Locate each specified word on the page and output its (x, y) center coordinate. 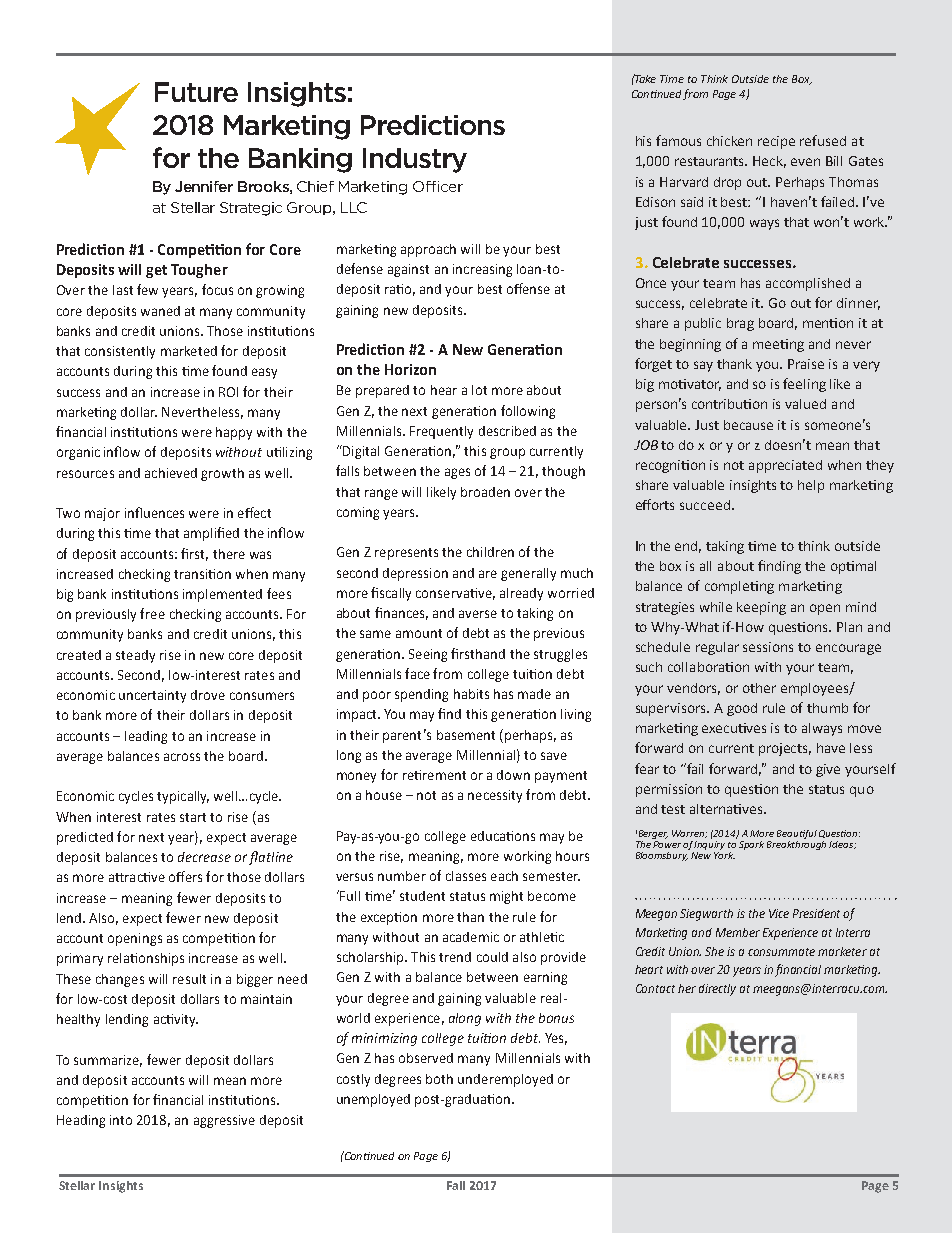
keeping (761, 608)
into (121, 1120)
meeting (778, 345)
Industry (415, 160)
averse (478, 614)
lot (479, 390)
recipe (776, 142)
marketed (189, 351)
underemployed (505, 1080)
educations (503, 836)
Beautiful (797, 836)
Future (196, 92)
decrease (204, 857)
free (152, 613)
